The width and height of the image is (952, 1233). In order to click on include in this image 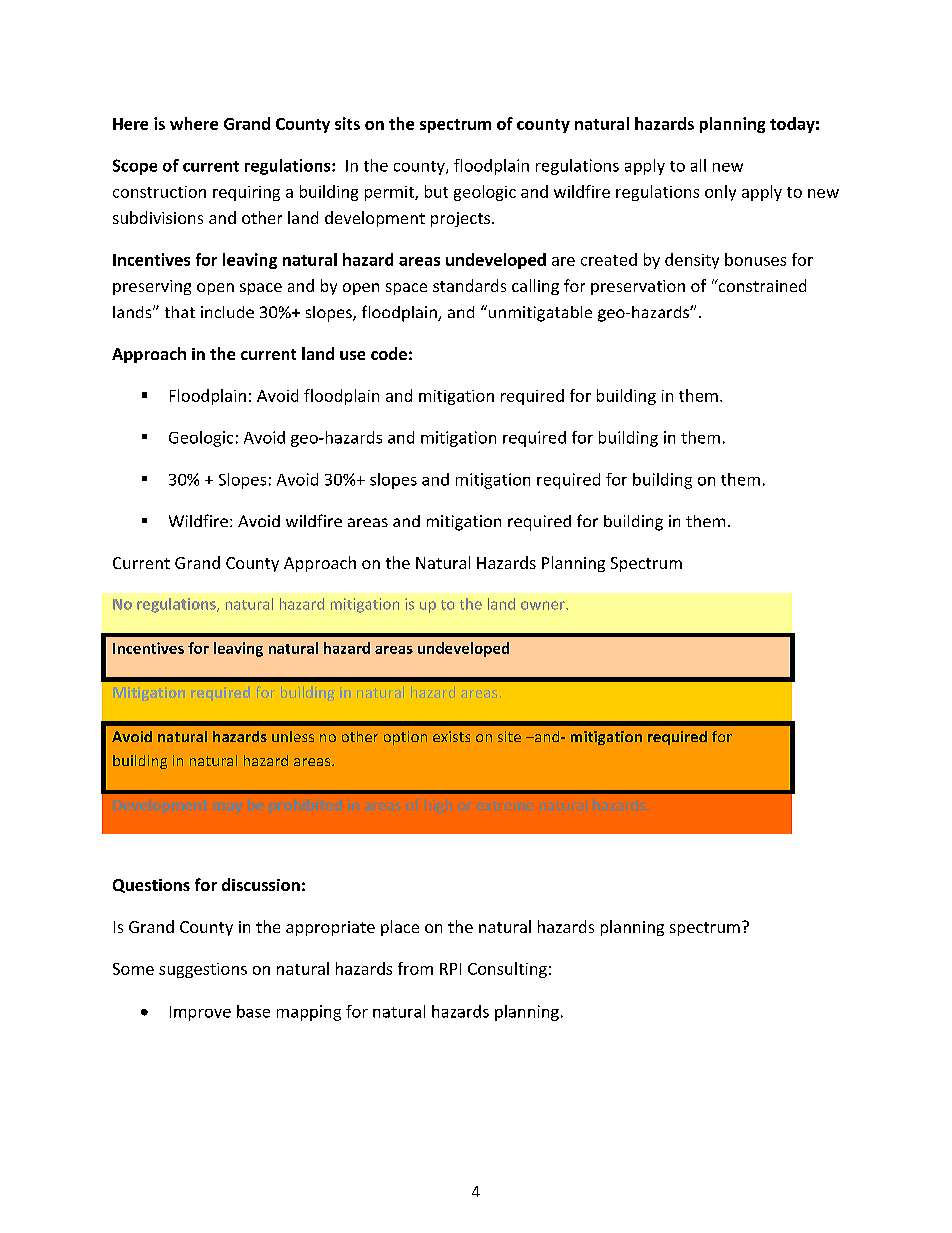, I will do `click(227, 312)`.
